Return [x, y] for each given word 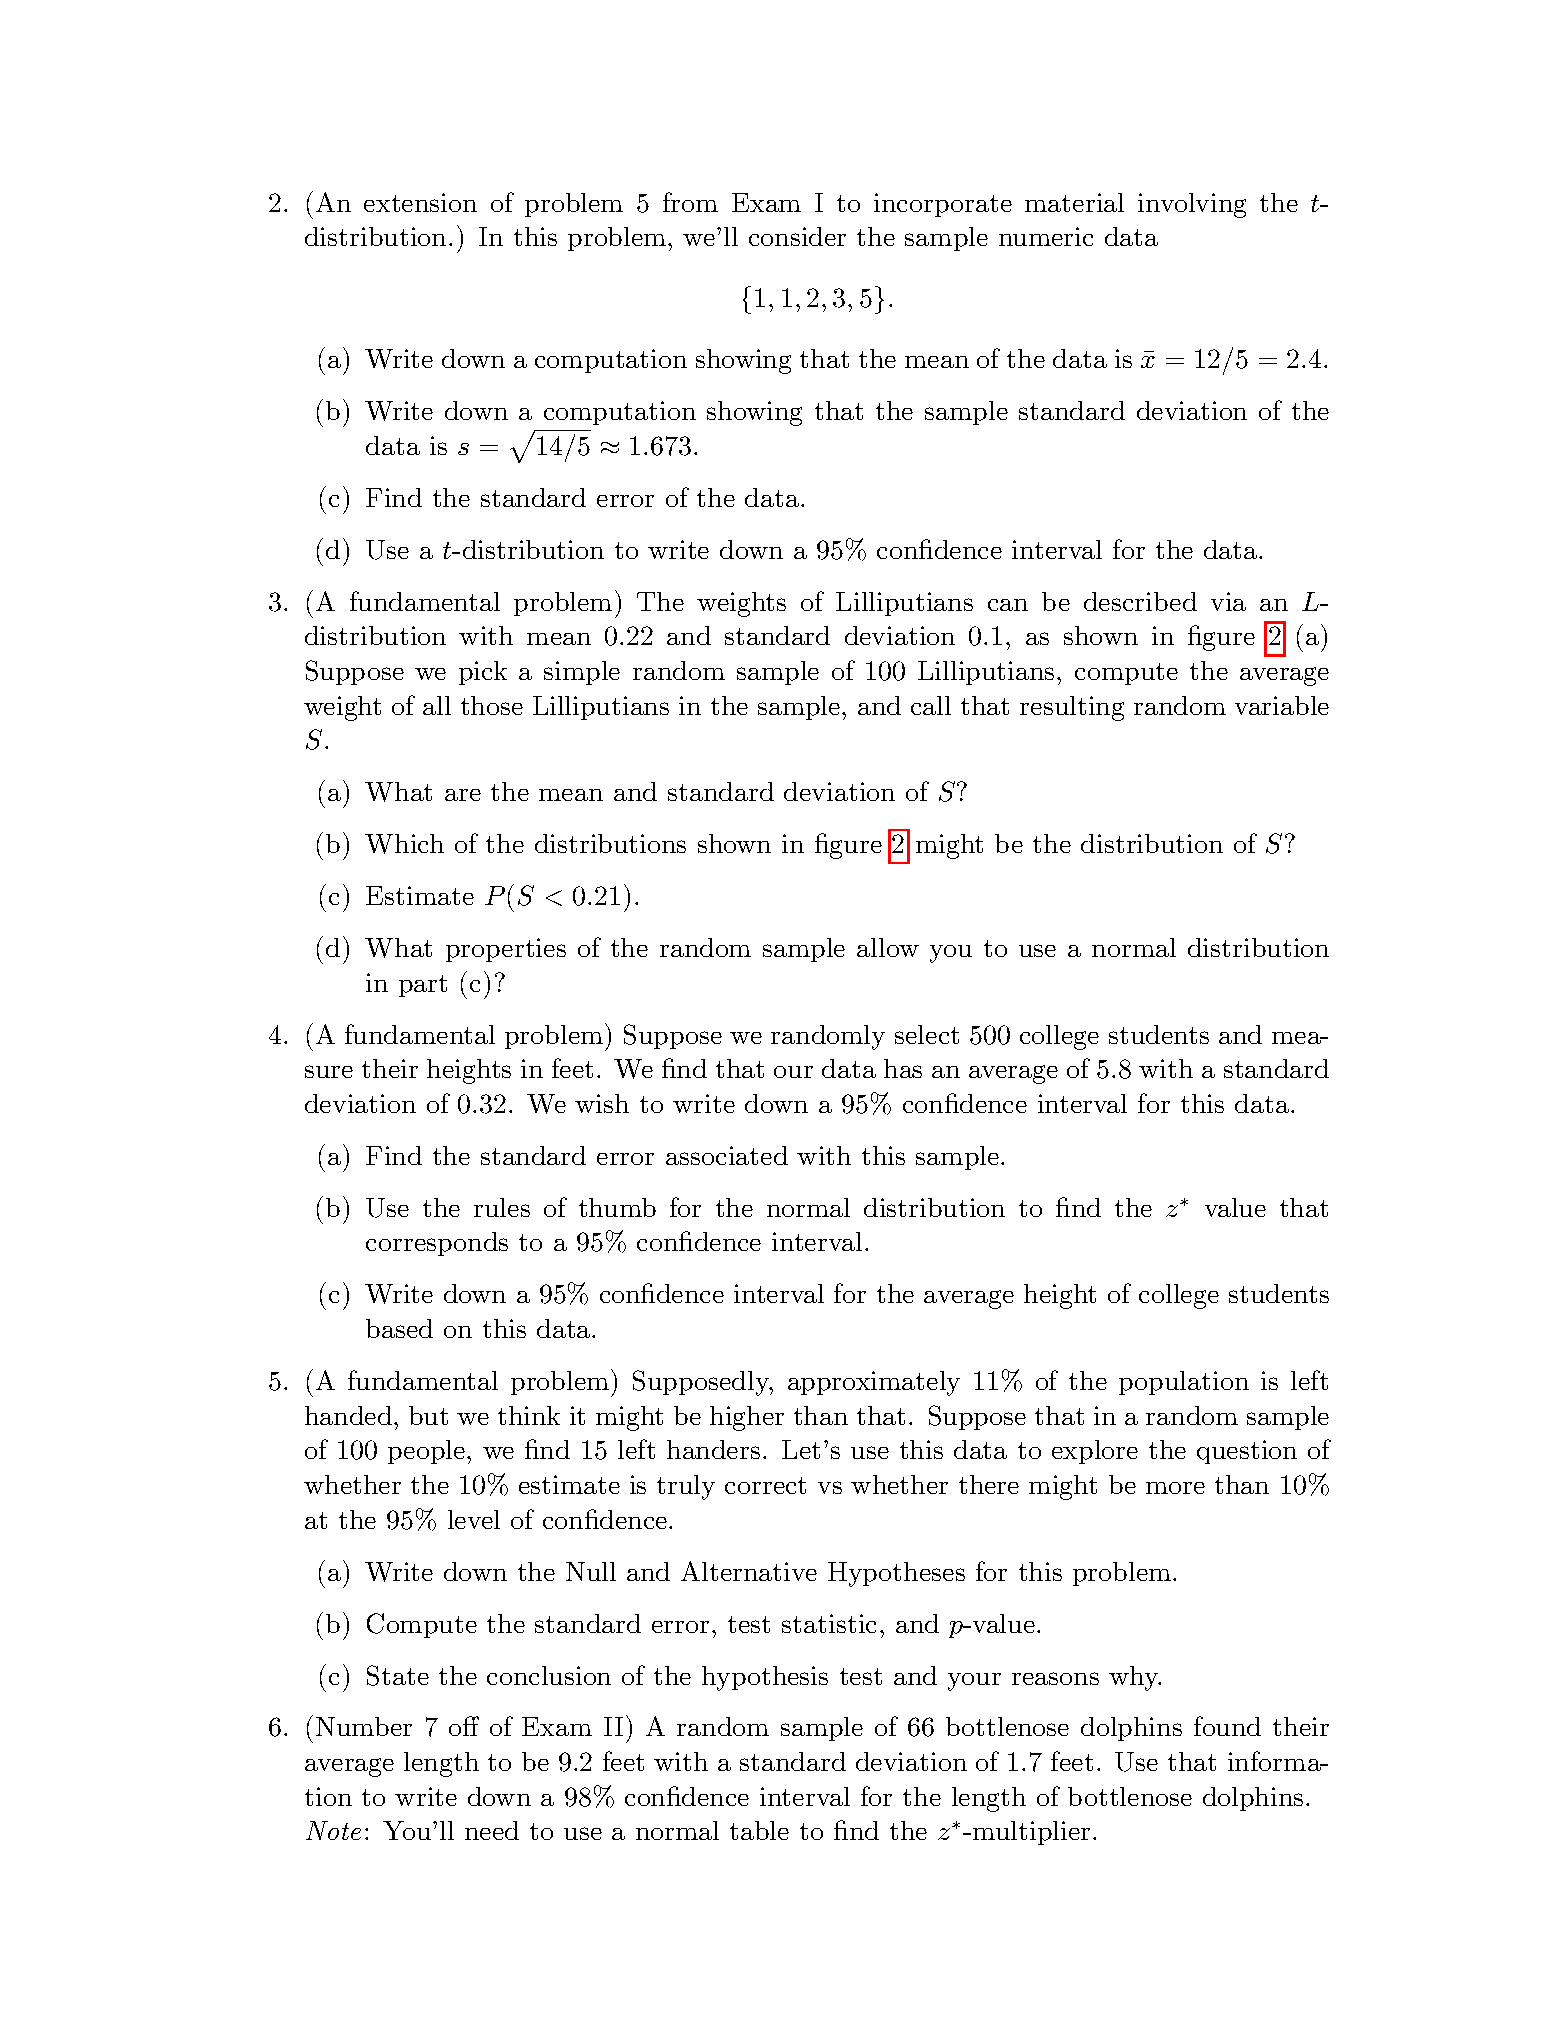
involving [1192, 205]
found [1227, 1726]
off [464, 1726]
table [759, 1830]
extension [420, 202]
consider [797, 236]
